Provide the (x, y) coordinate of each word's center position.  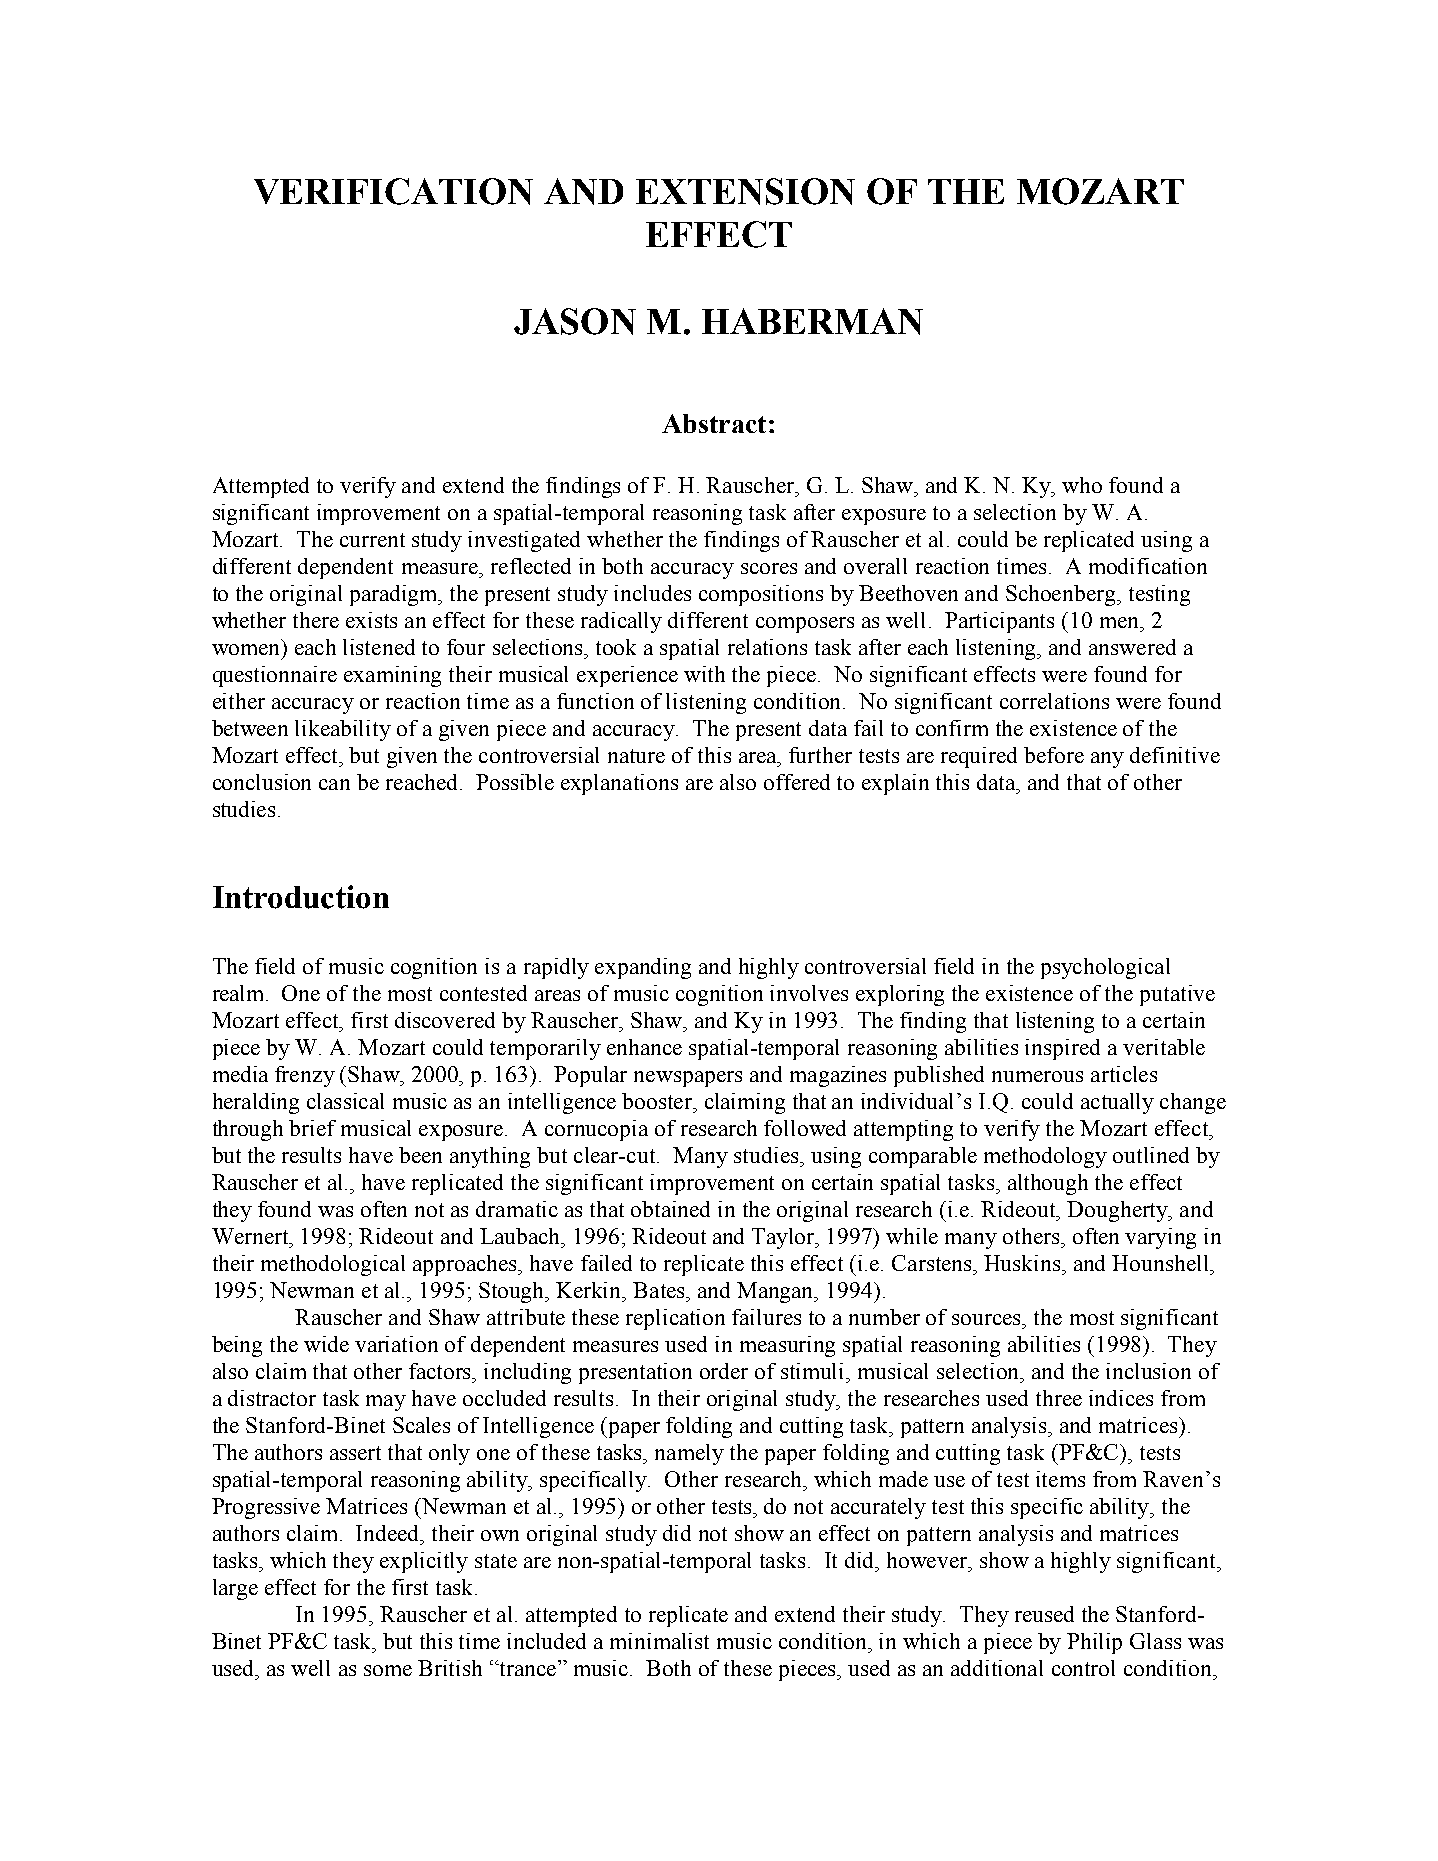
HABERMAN (812, 321)
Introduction (301, 897)
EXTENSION (745, 191)
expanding (643, 968)
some (388, 1670)
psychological (1105, 968)
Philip (1094, 1643)
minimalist (659, 1641)
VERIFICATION (393, 191)
